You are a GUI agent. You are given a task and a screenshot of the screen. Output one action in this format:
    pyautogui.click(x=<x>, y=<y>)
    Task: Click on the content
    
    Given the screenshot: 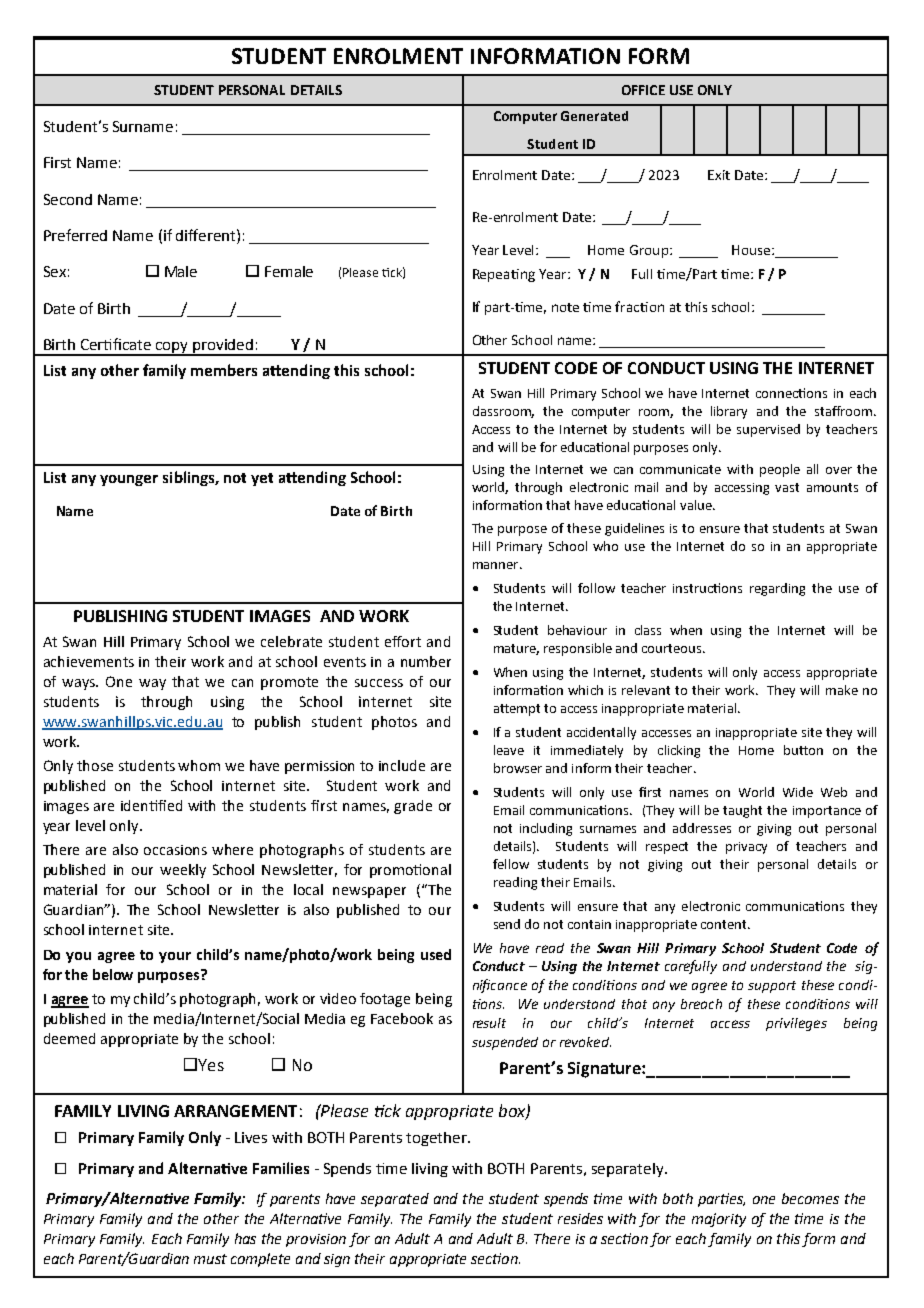 What is the action you would take?
    pyautogui.click(x=725, y=924)
